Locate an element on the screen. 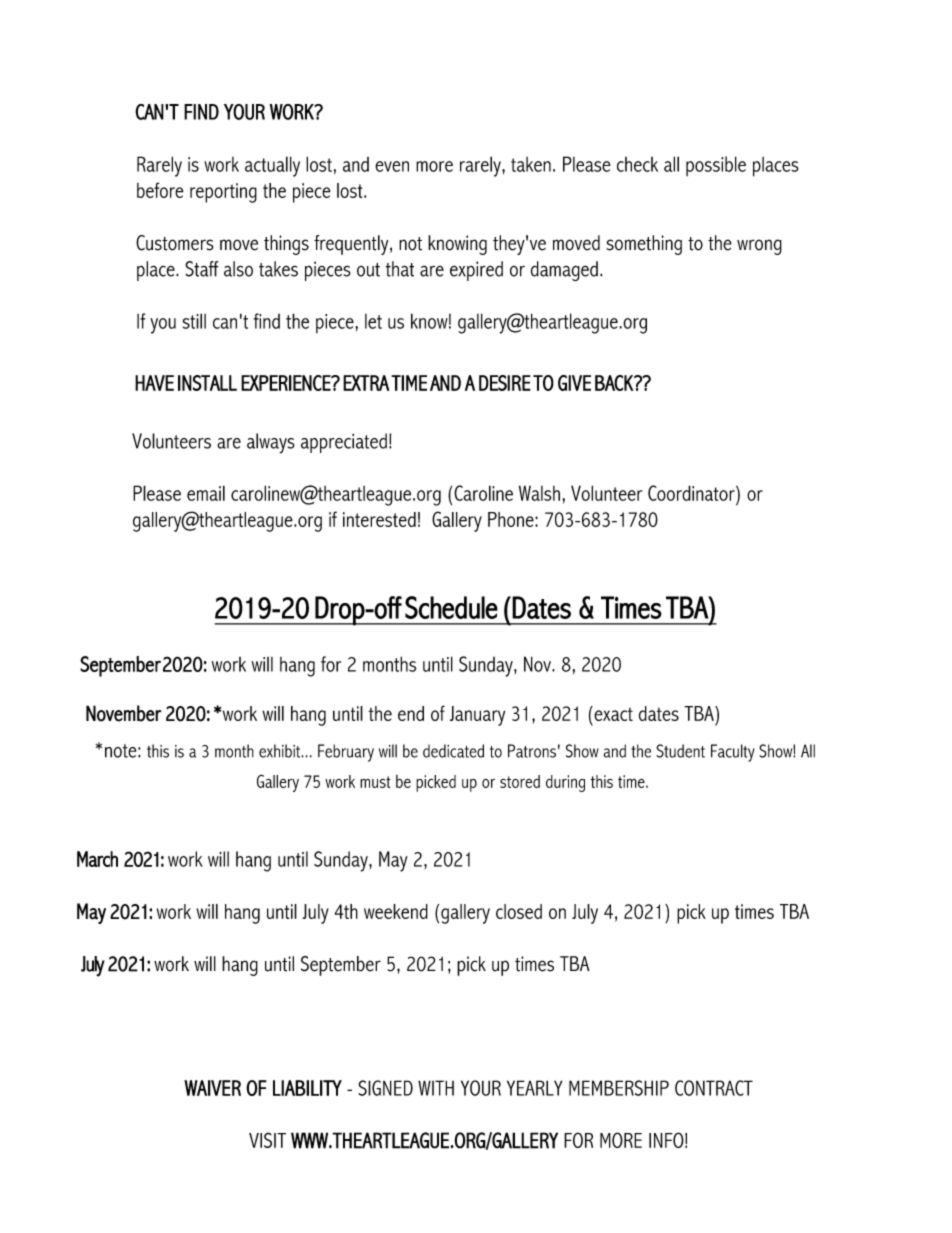 The width and height of the screenshot is (952, 1233). EXTRA is located at coordinates (366, 383).
